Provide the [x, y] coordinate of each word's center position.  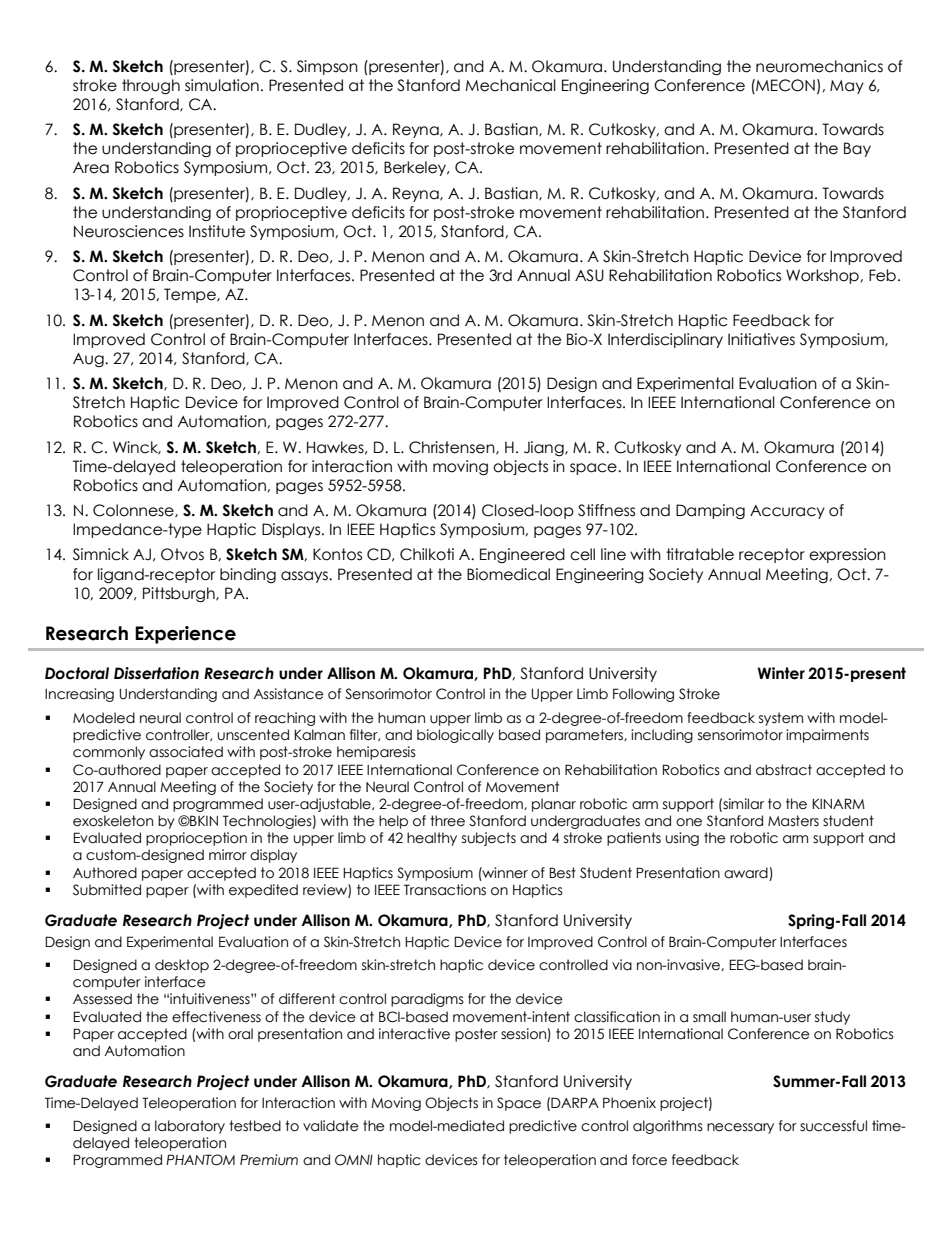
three [447, 821]
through [151, 86]
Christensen [453, 448]
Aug [89, 360]
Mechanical [510, 85]
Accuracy [787, 512]
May [847, 87]
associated [186, 752]
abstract [784, 770]
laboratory [190, 1127]
